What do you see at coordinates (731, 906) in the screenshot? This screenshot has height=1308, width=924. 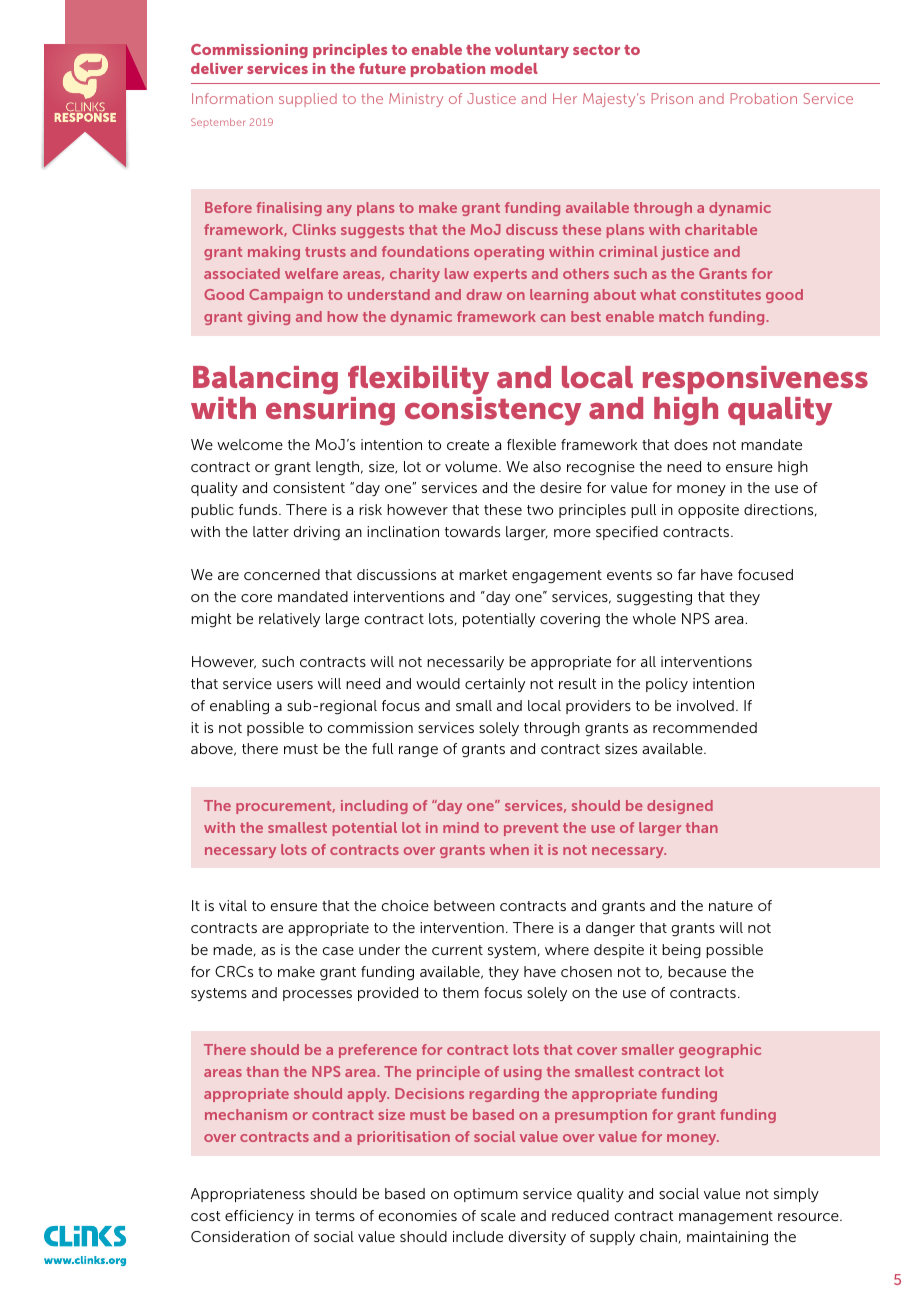 I see `nature` at bounding box center [731, 906].
